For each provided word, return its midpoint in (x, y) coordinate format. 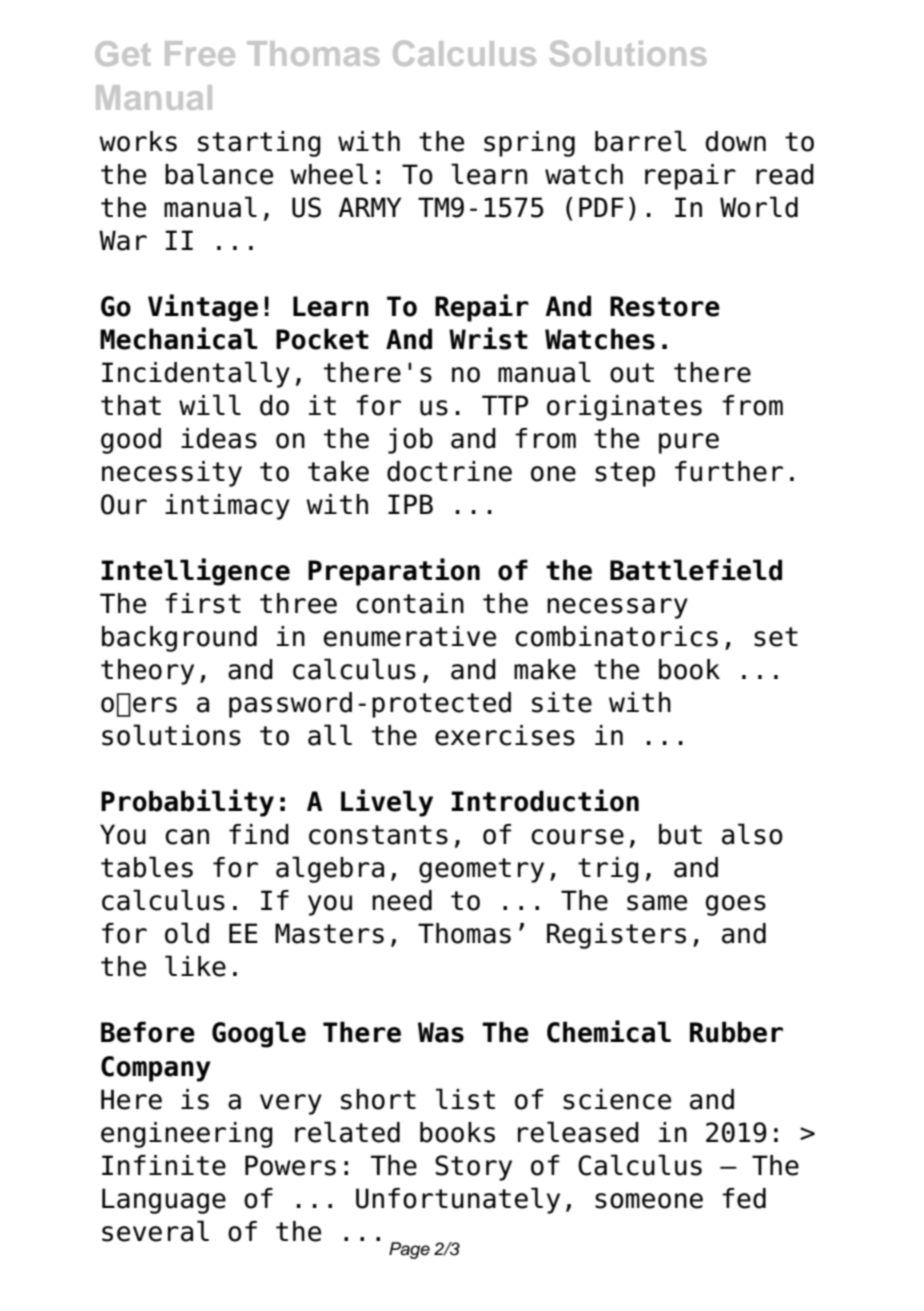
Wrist (488, 338)
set (776, 637)
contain (410, 603)
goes (736, 905)
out (632, 373)
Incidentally (196, 374)
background (179, 639)
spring (529, 144)
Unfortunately (458, 1200)
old (187, 933)
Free (200, 53)
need (402, 900)
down (736, 141)
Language (164, 1201)
